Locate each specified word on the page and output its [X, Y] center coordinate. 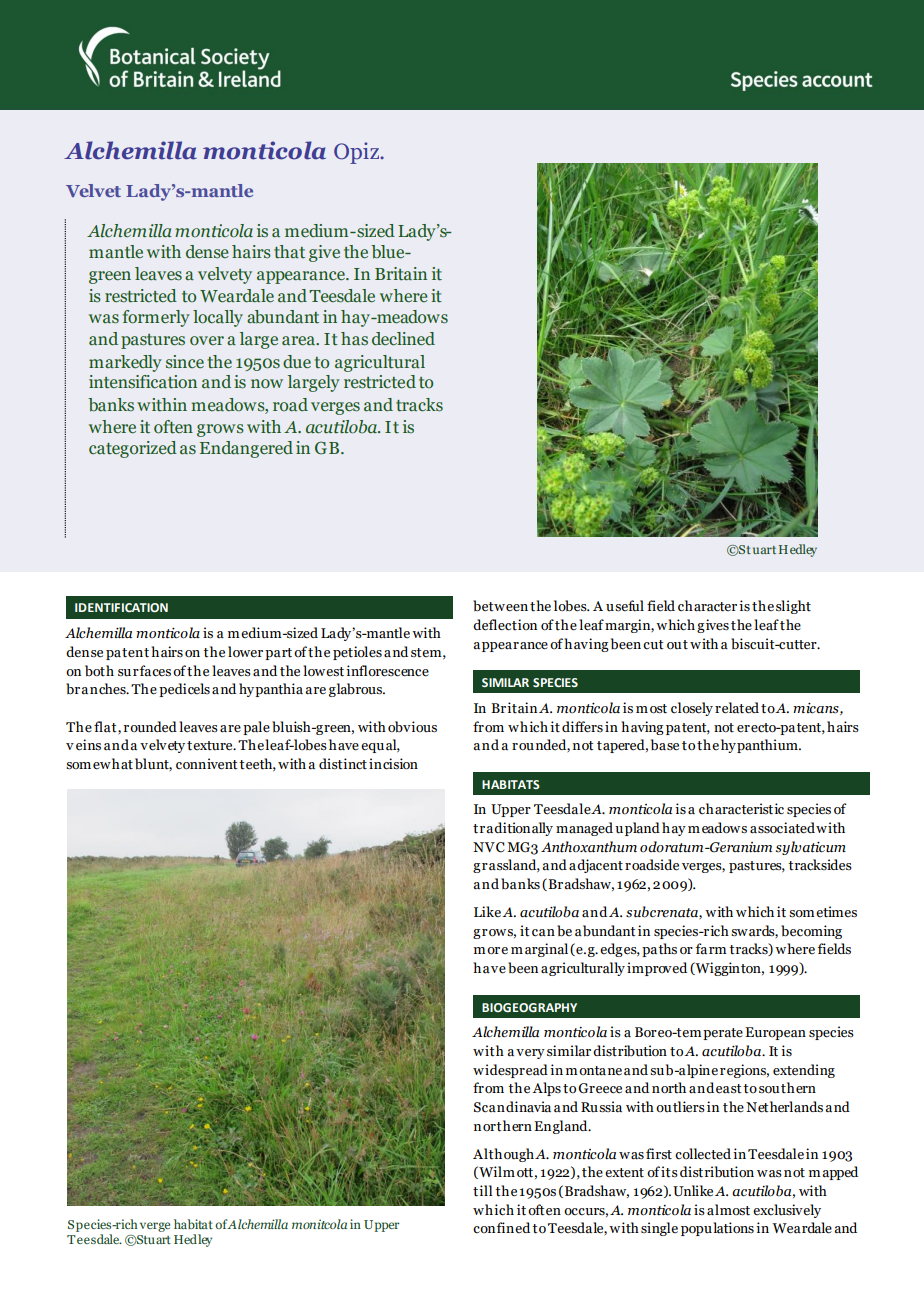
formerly [156, 318]
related [737, 708]
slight [793, 607]
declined [403, 339]
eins [88, 745]
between [500, 606]
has [354, 339]
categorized [133, 449]
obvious [412, 727]
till [482, 1191]
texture [211, 746]
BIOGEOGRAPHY [529, 1007]
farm [711, 949]
